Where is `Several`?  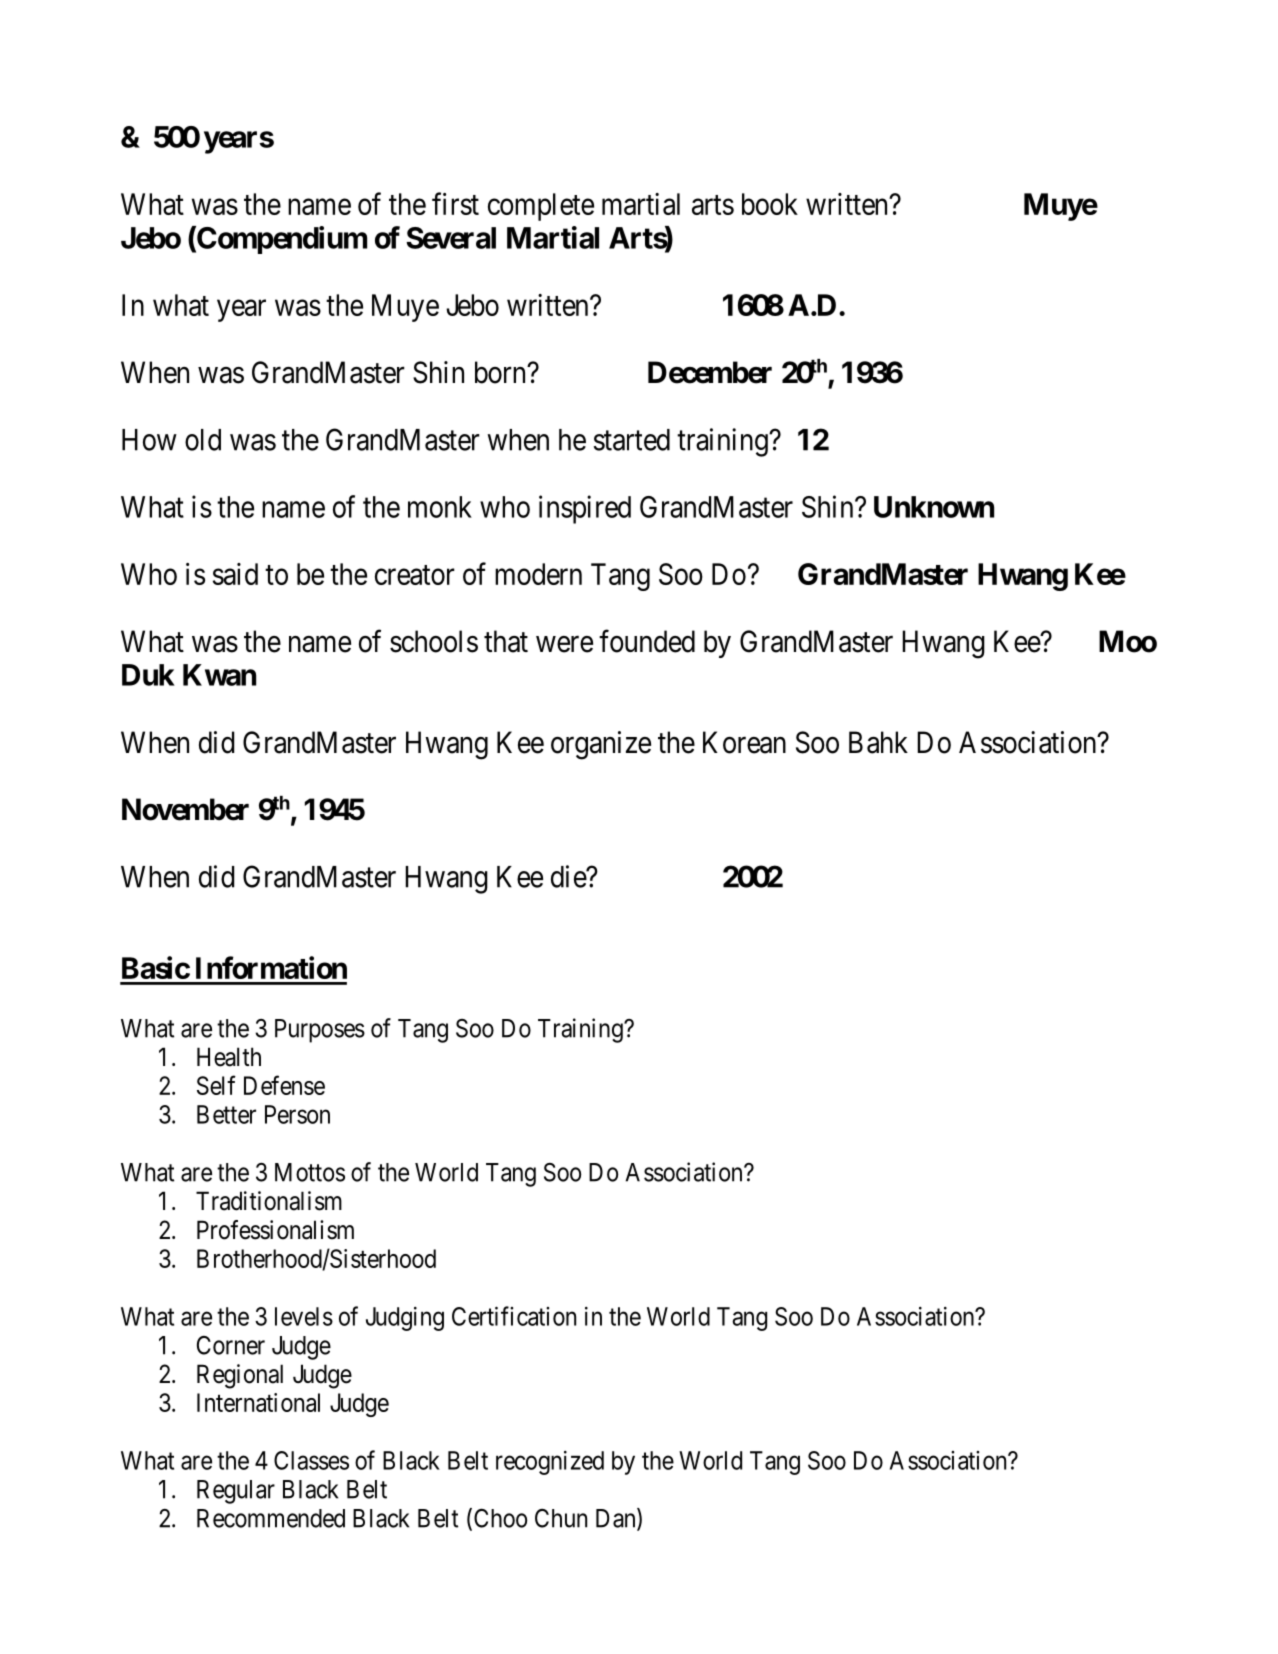
Several is located at coordinates (451, 238).
